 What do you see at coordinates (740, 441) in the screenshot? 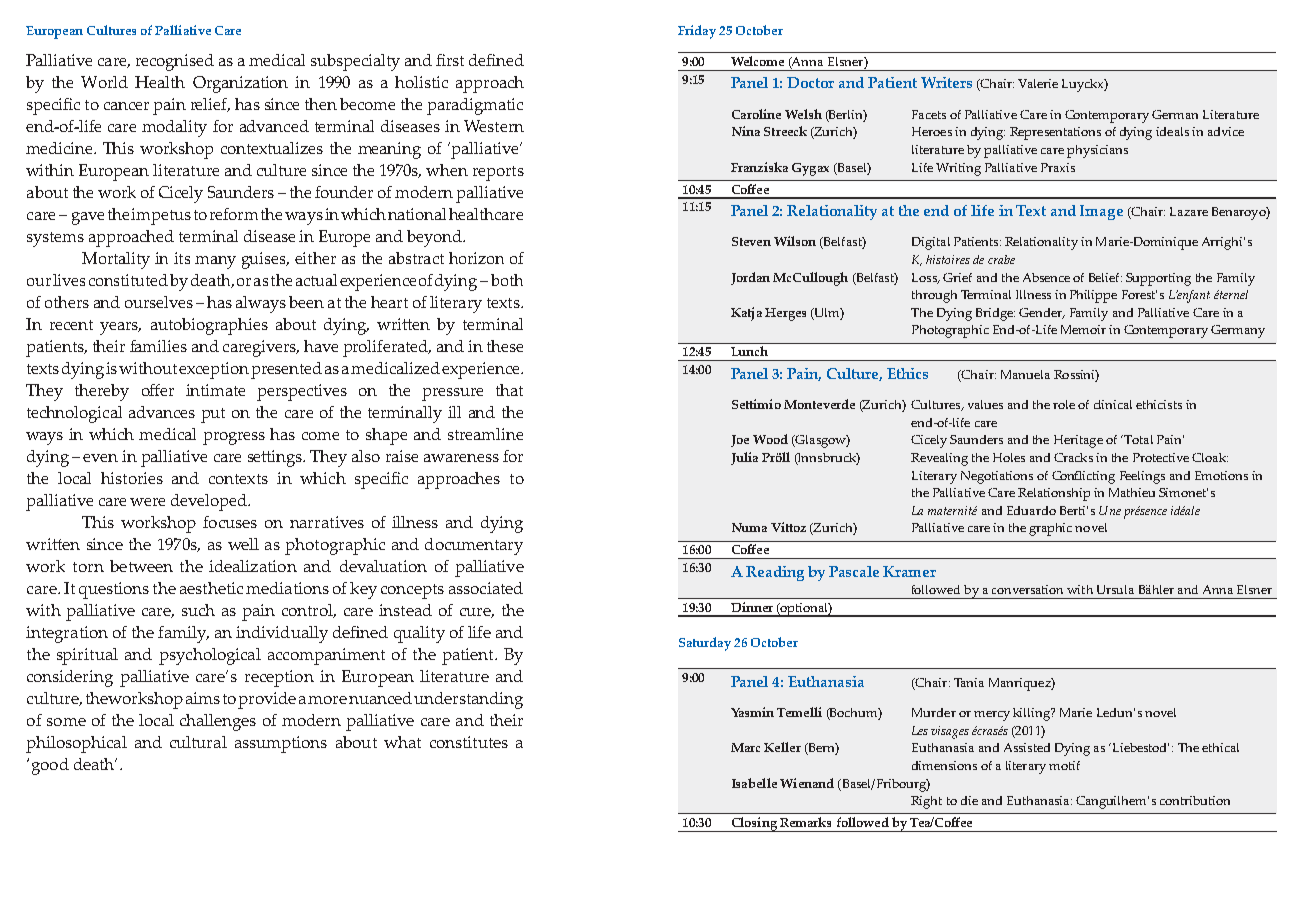
I see `Joe` at bounding box center [740, 441].
